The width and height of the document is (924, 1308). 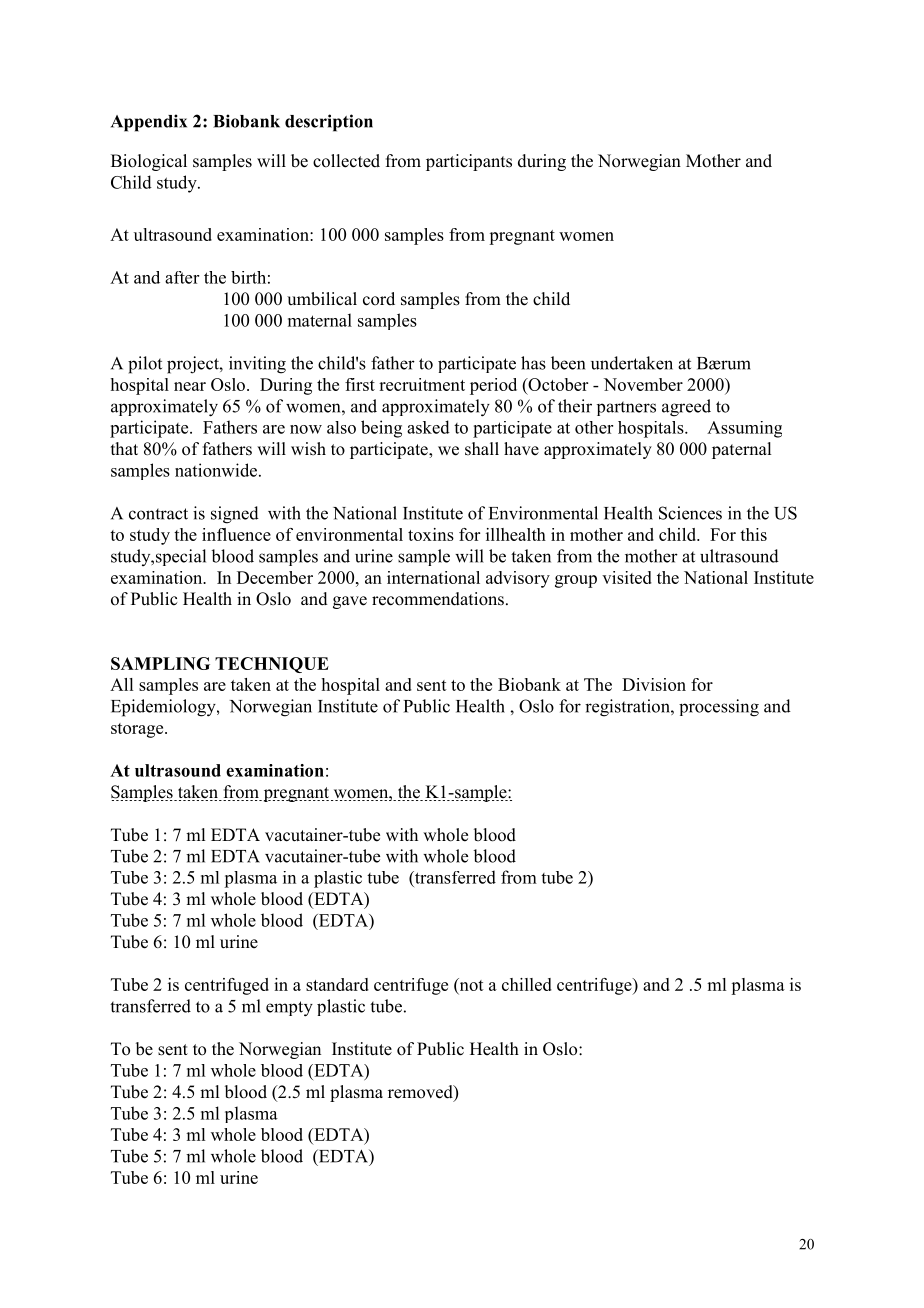 I want to click on nationwide, so click(x=217, y=470).
